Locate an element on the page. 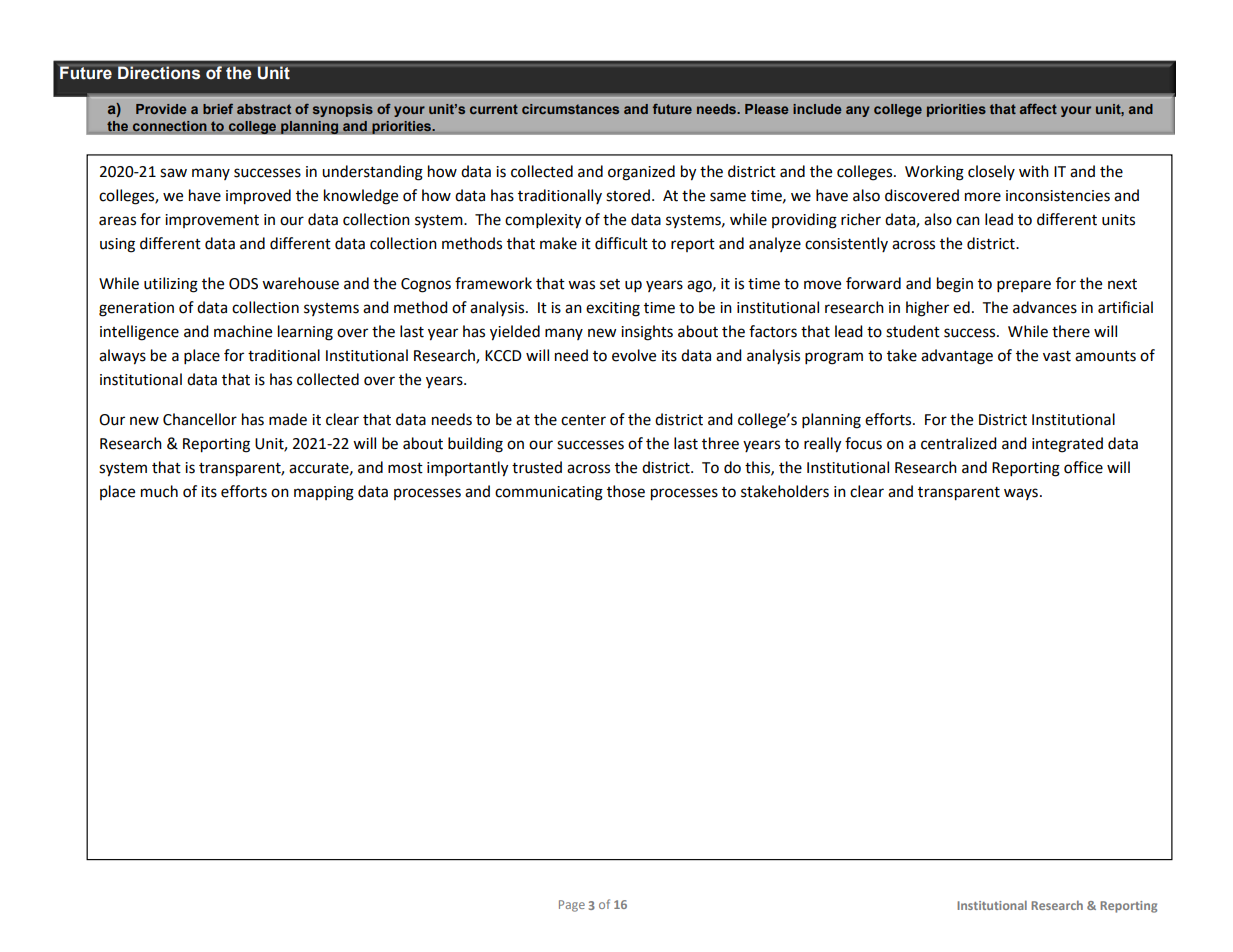 The height and width of the document is (952, 1233). centralized is located at coordinates (959, 443).
